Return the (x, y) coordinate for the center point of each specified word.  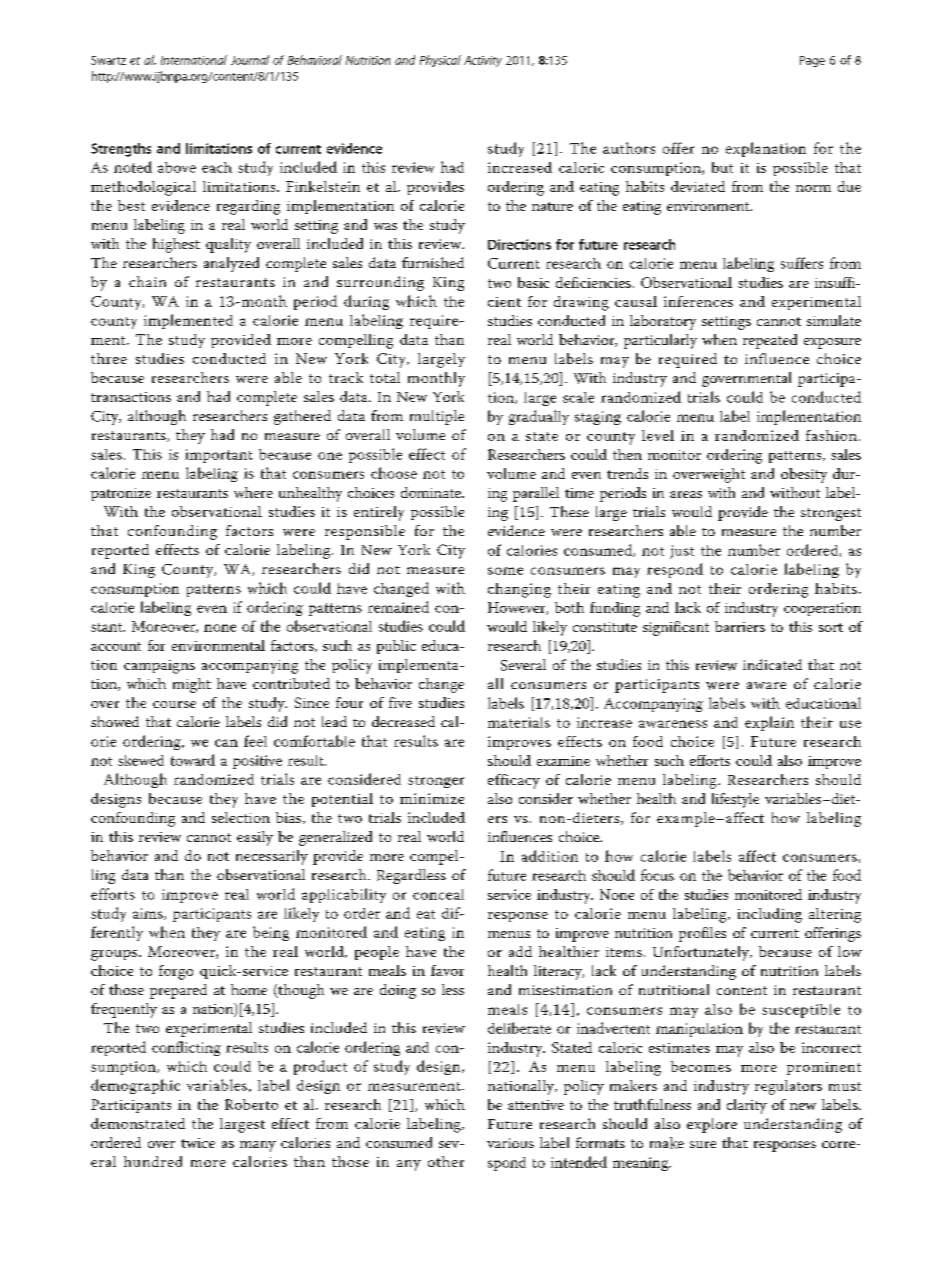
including (770, 915)
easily (255, 838)
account (116, 646)
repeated (770, 341)
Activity (483, 61)
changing (519, 590)
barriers (740, 626)
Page (812, 61)
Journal (250, 60)
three (109, 358)
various (510, 1143)
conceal (438, 894)
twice (198, 1143)
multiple (437, 417)
